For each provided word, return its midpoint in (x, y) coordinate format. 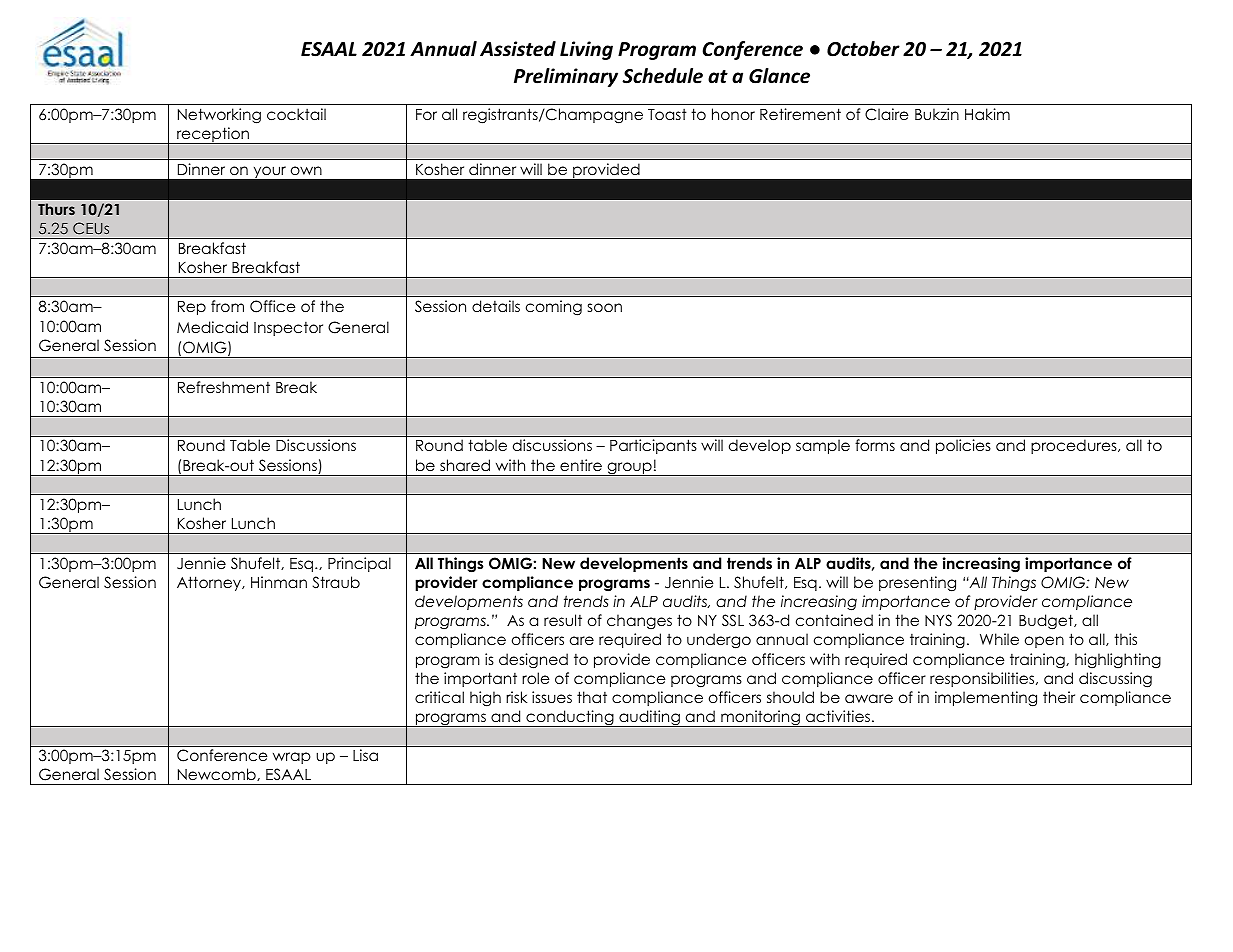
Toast (667, 114)
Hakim (987, 114)
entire (581, 465)
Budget (1047, 622)
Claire (887, 114)
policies (963, 446)
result (563, 620)
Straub (336, 582)
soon (605, 307)
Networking (219, 116)
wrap (292, 758)
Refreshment (224, 387)
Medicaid (212, 327)
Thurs (56, 209)
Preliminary (566, 77)
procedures (1075, 446)
